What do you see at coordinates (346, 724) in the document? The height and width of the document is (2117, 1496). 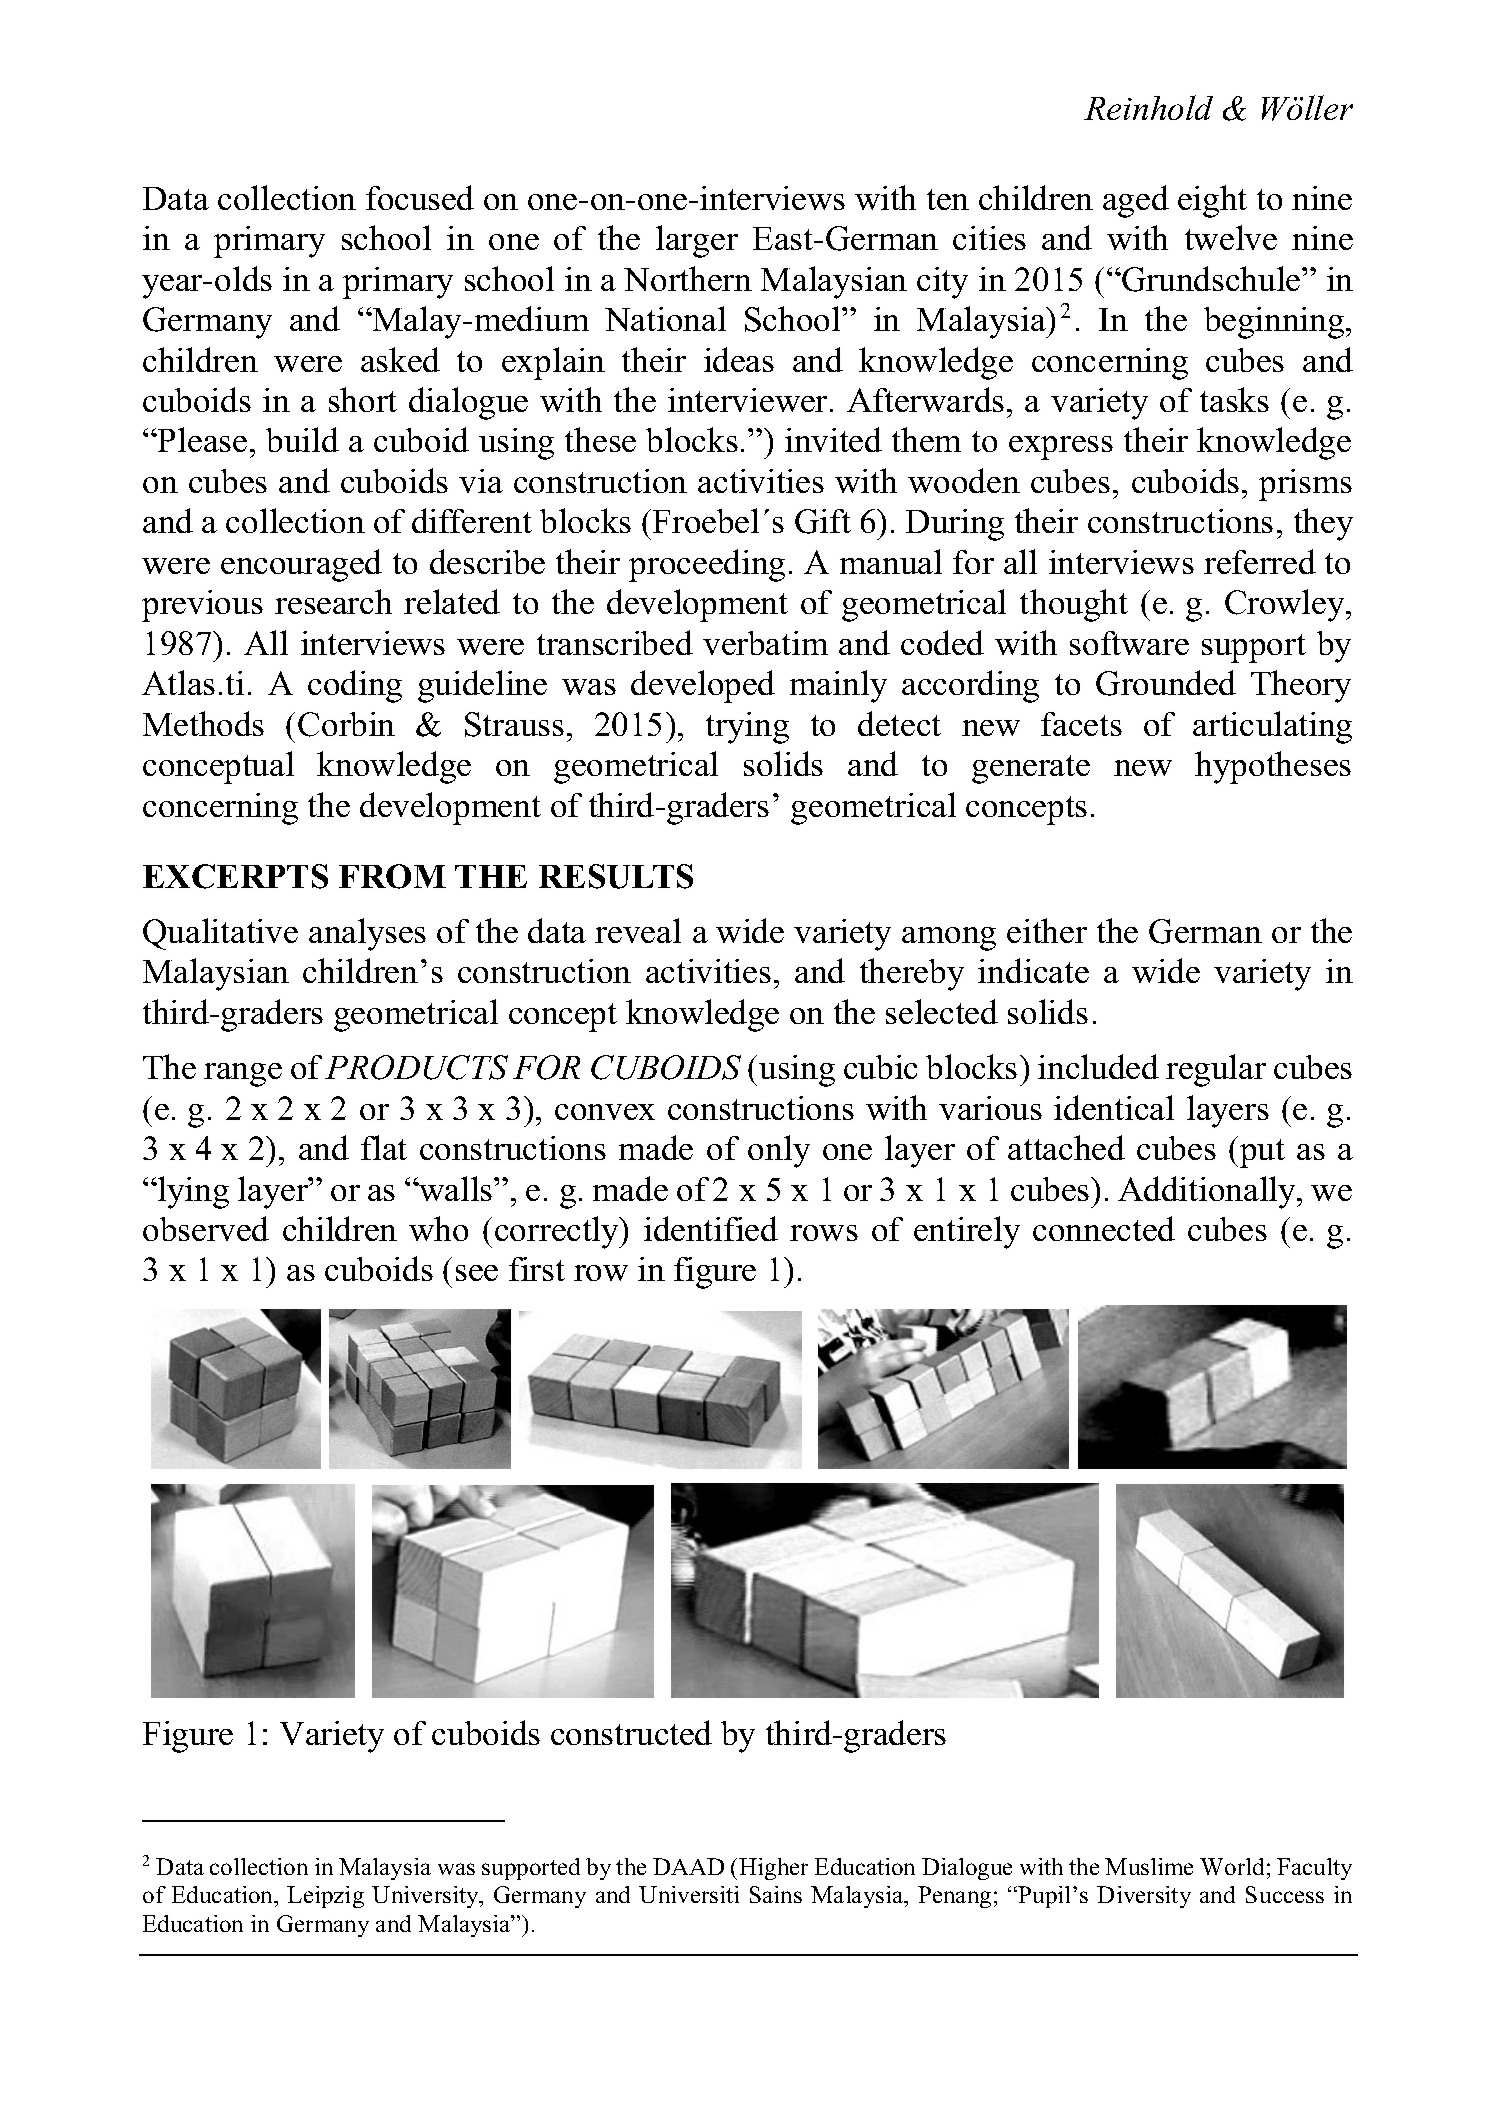 I see `Corbin` at bounding box center [346, 724].
